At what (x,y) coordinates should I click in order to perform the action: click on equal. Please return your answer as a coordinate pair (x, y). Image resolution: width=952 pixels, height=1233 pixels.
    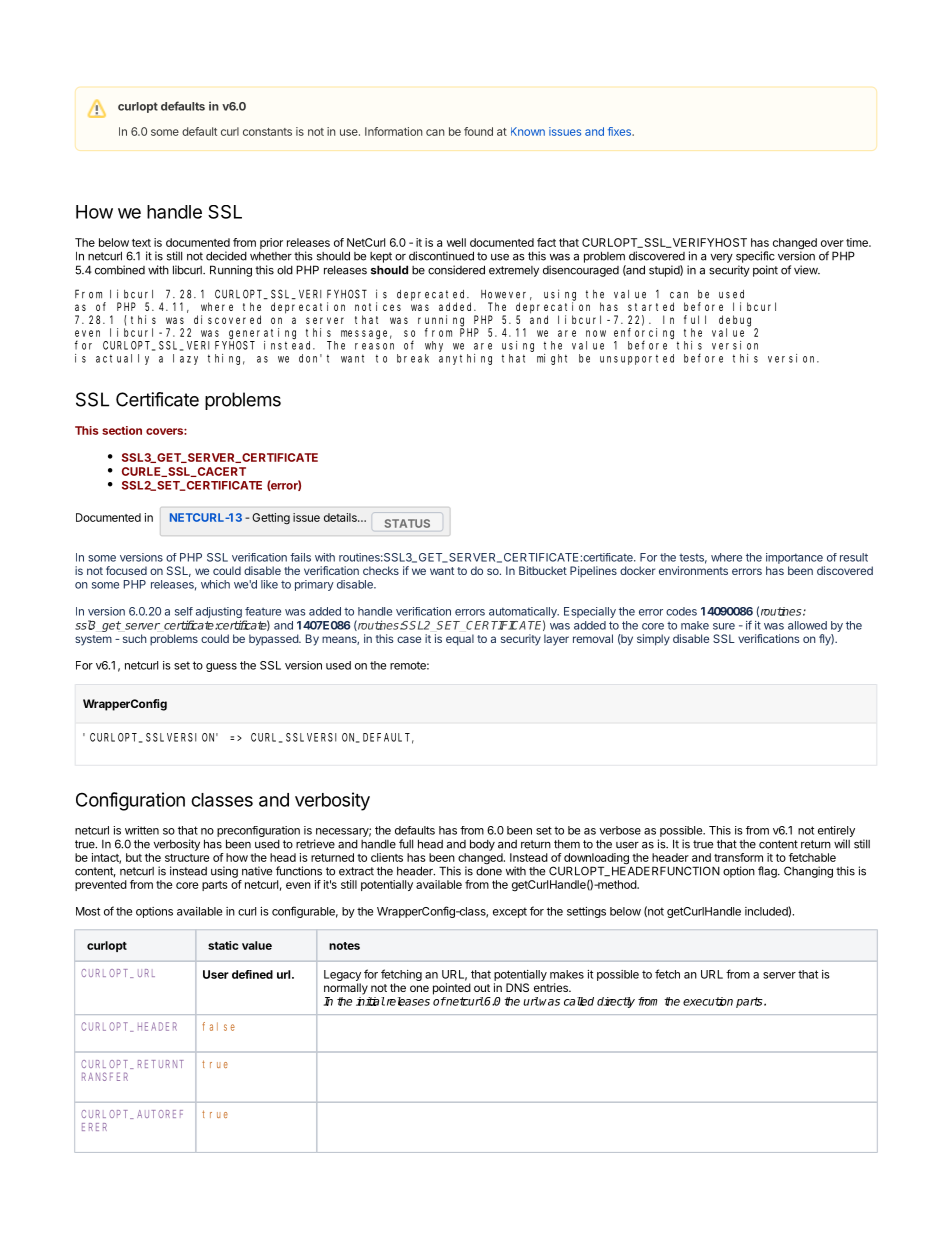
    Looking at the image, I should click on (460, 640).
